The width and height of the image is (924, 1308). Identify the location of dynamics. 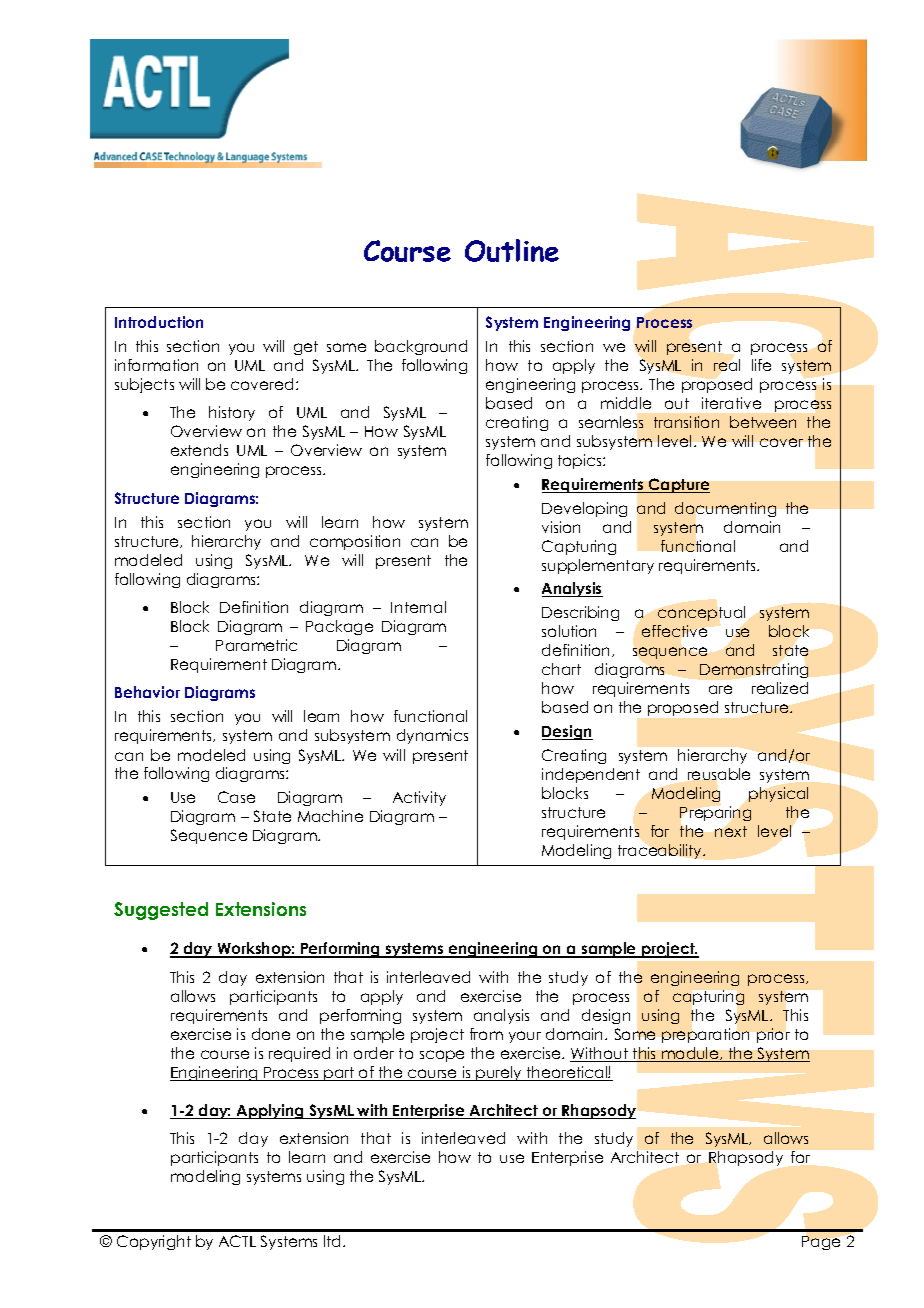
(432, 736).
